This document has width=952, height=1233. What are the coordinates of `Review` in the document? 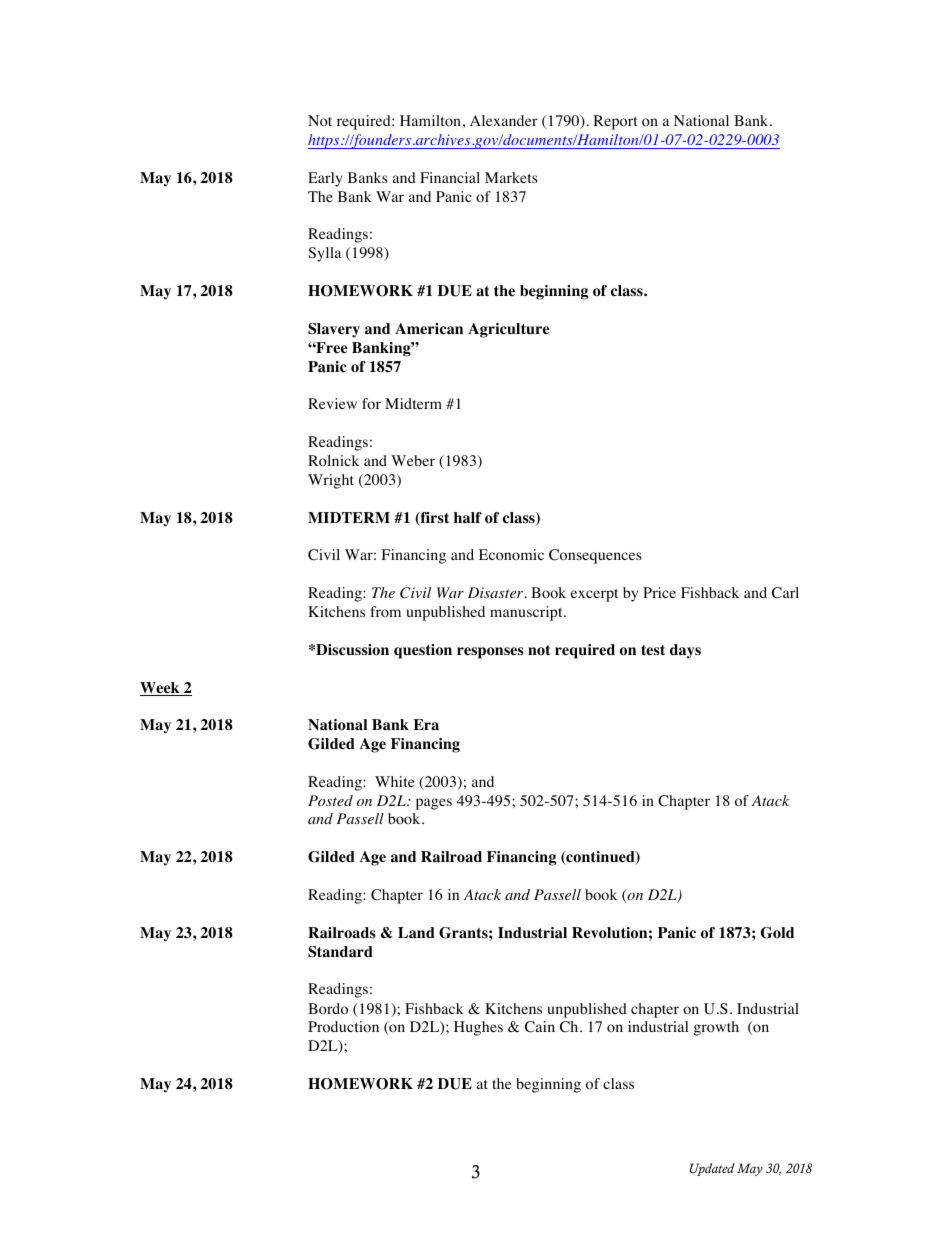 It's located at (332, 403).
